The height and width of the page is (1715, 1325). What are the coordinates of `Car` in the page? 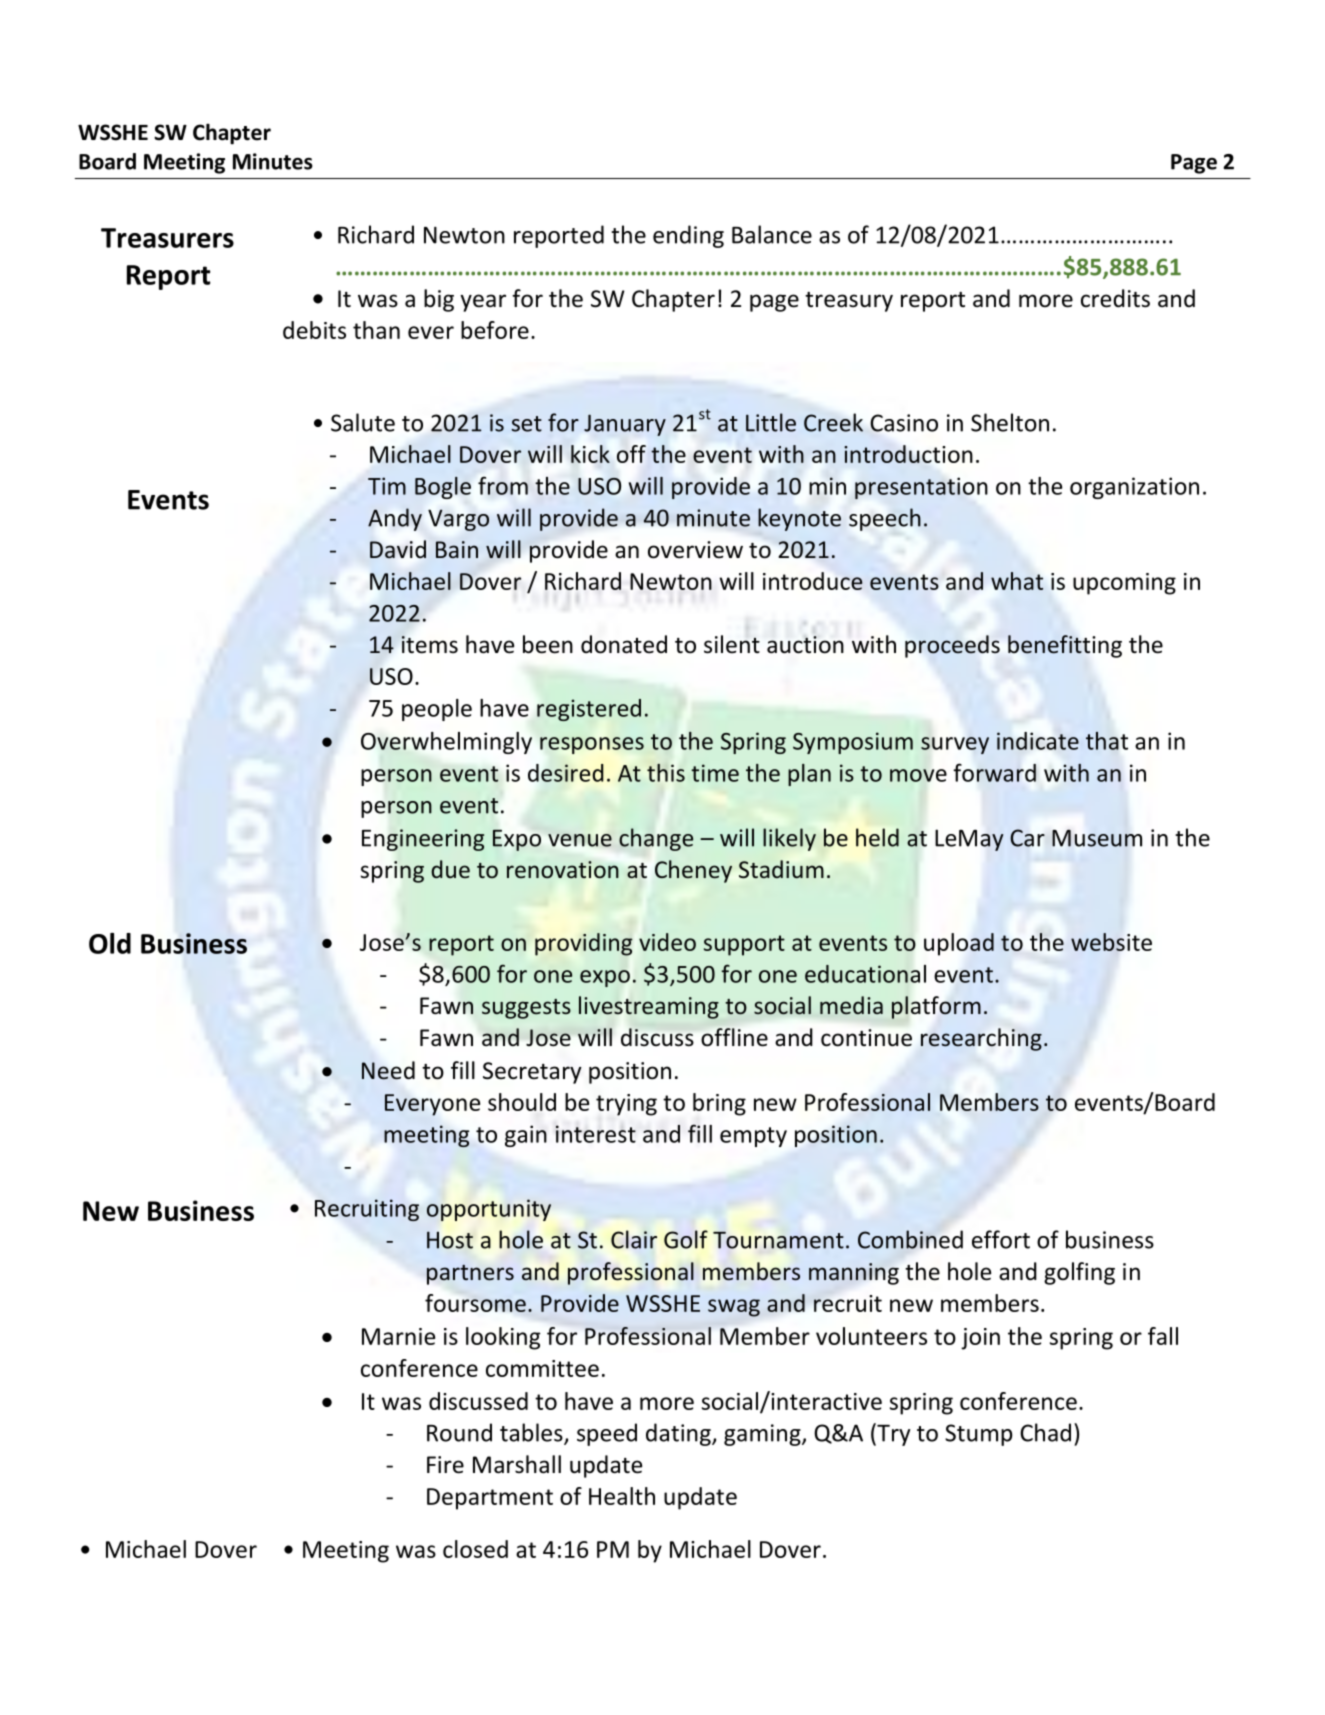 It's located at (1027, 838).
